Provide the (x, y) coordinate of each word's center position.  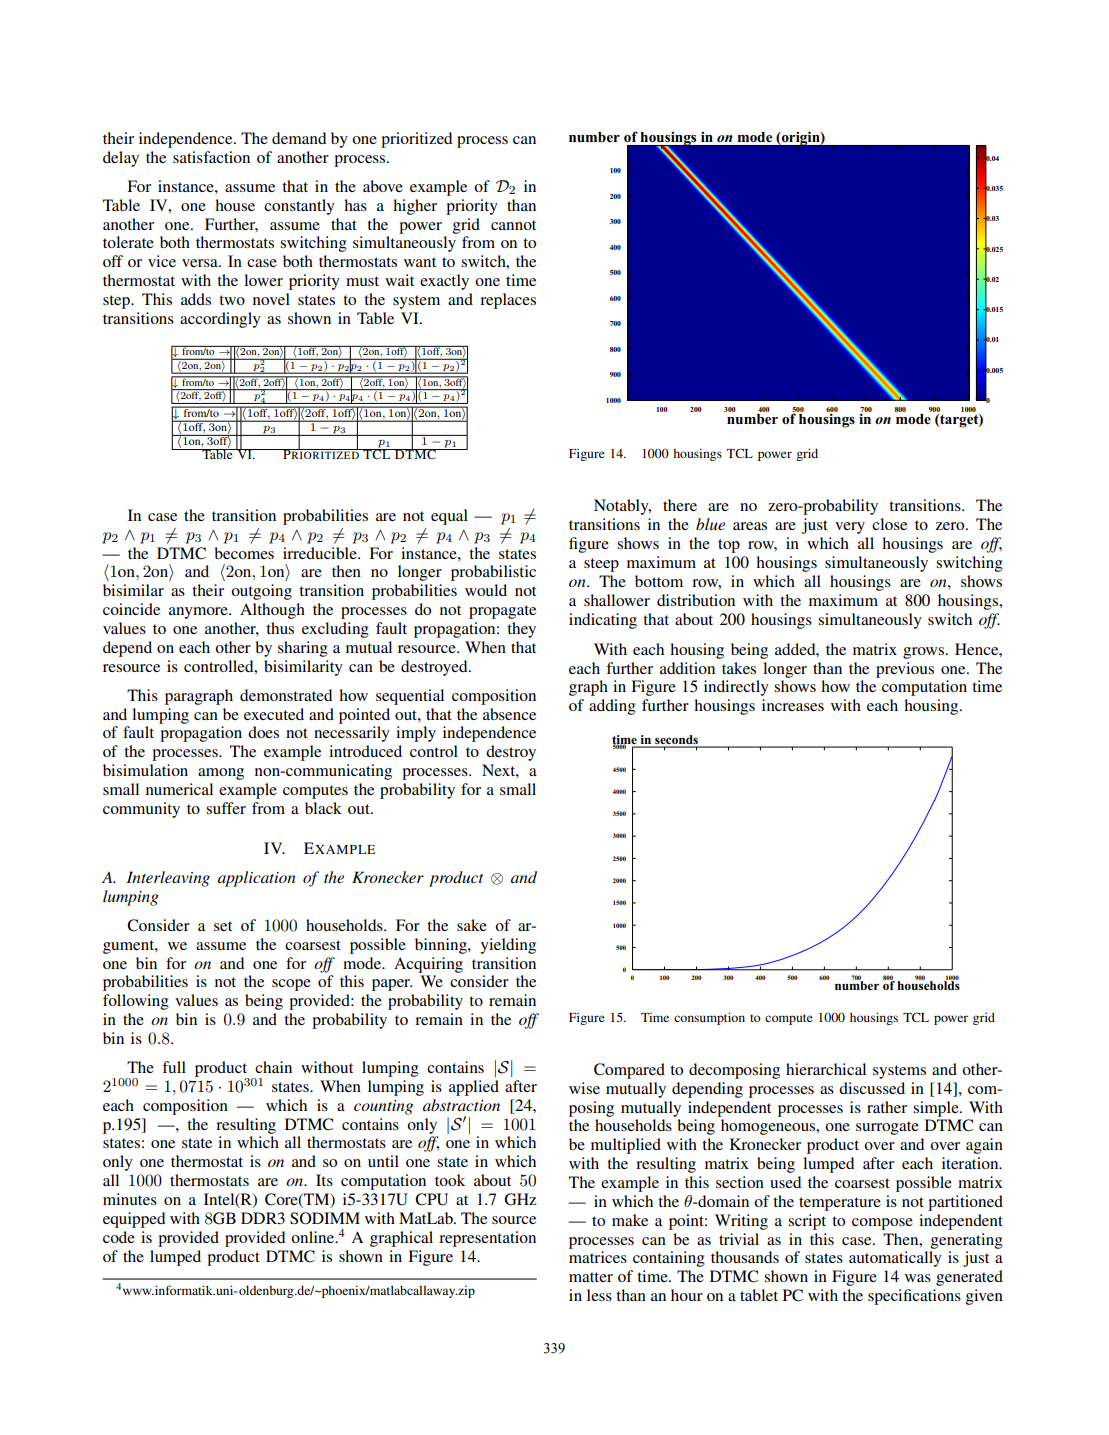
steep (601, 565)
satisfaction (211, 157)
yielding (508, 946)
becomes (244, 553)
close (889, 524)
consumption (709, 1018)
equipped (134, 1220)
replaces (508, 301)
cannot (513, 225)
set (223, 926)
